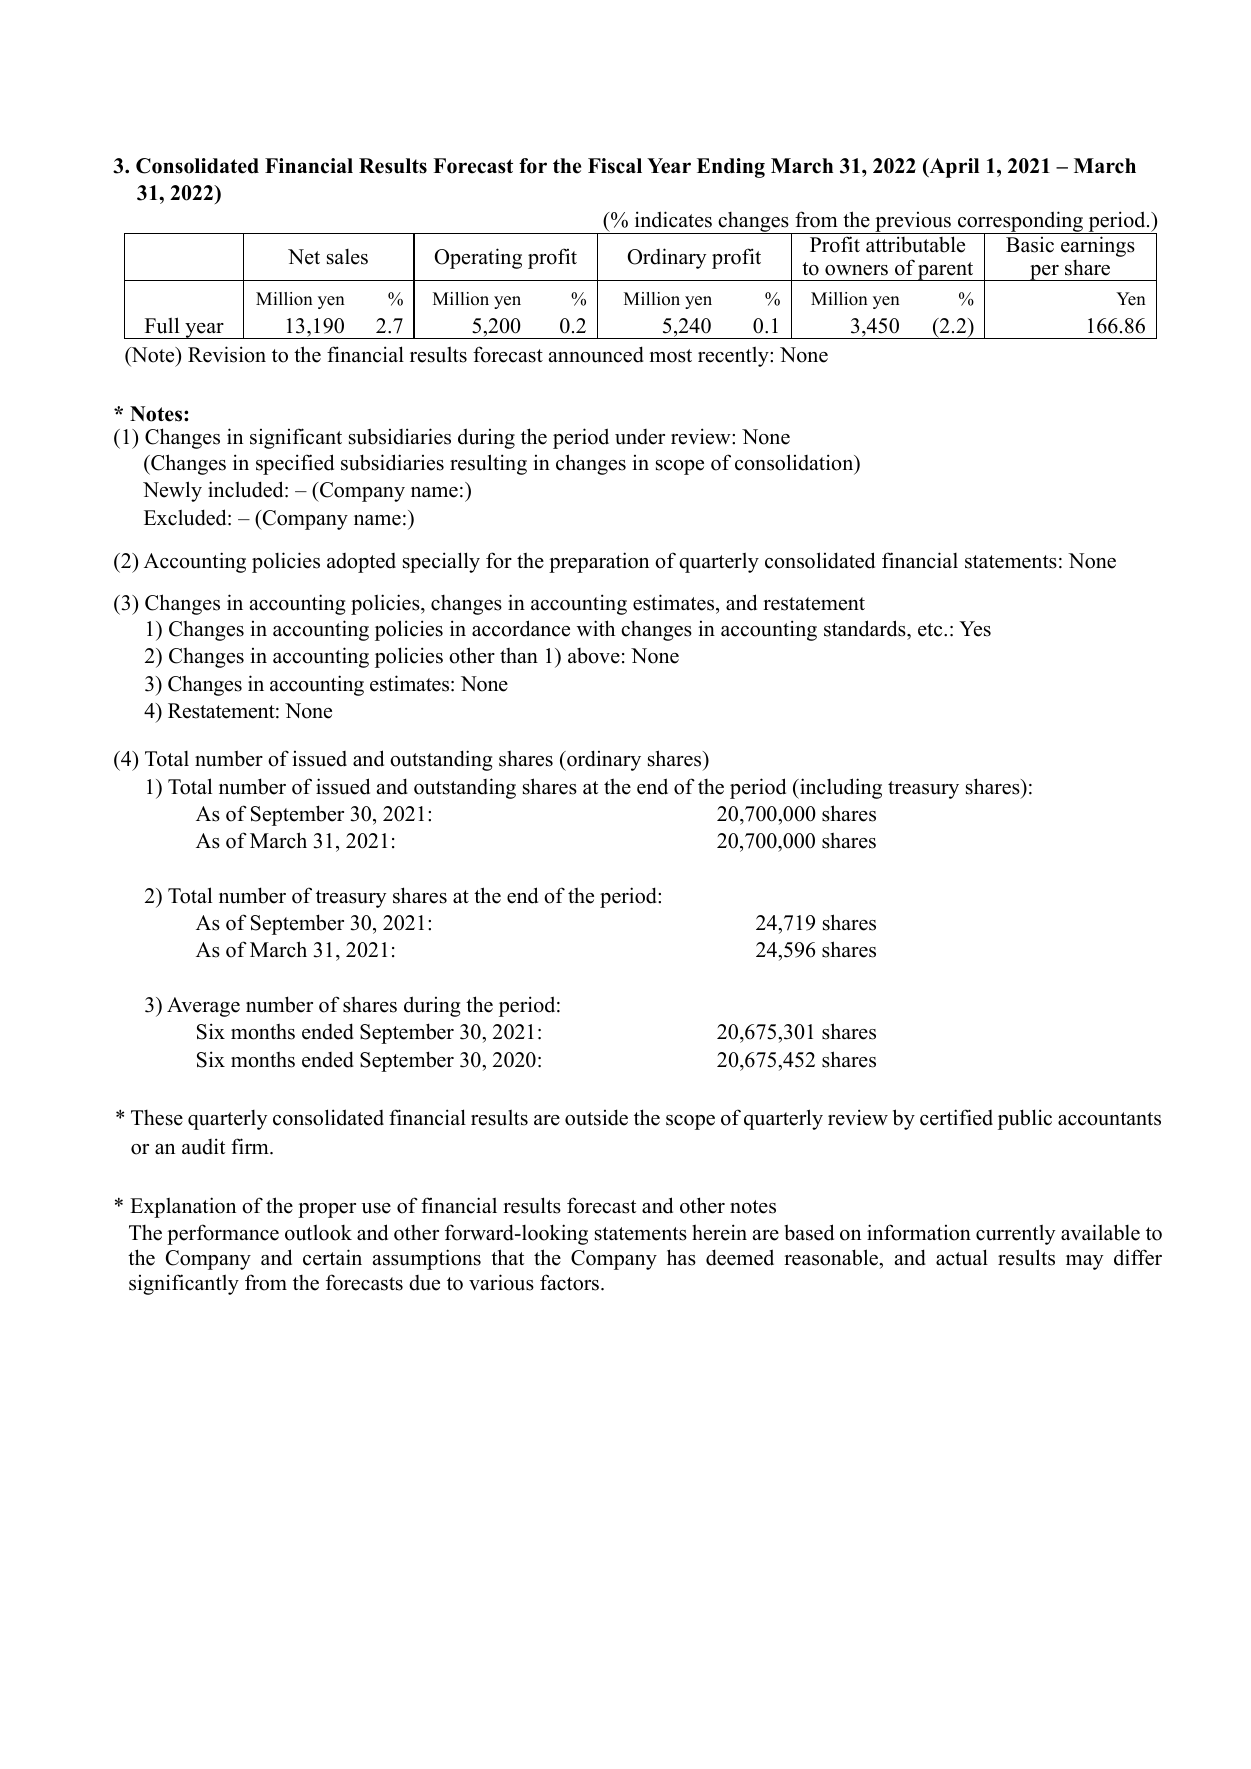  What do you see at coordinates (1021, 223) in the screenshot?
I see `corresponding` at bounding box center [1021, 223].
